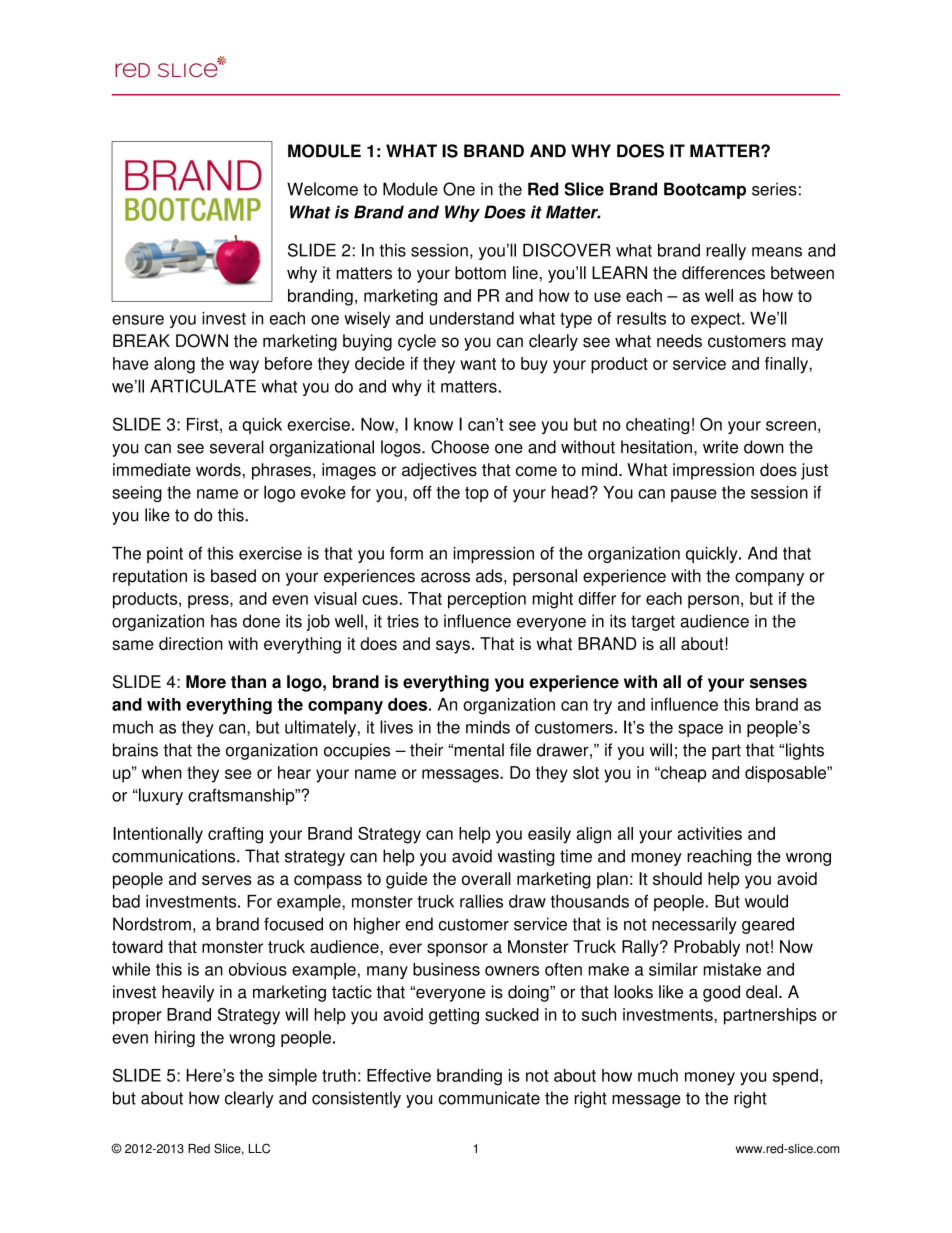 This screenshot has height=1233, width=952. Describe the element at coordinates (481, 901) in the screenshot. I see `rallies` at that location.
